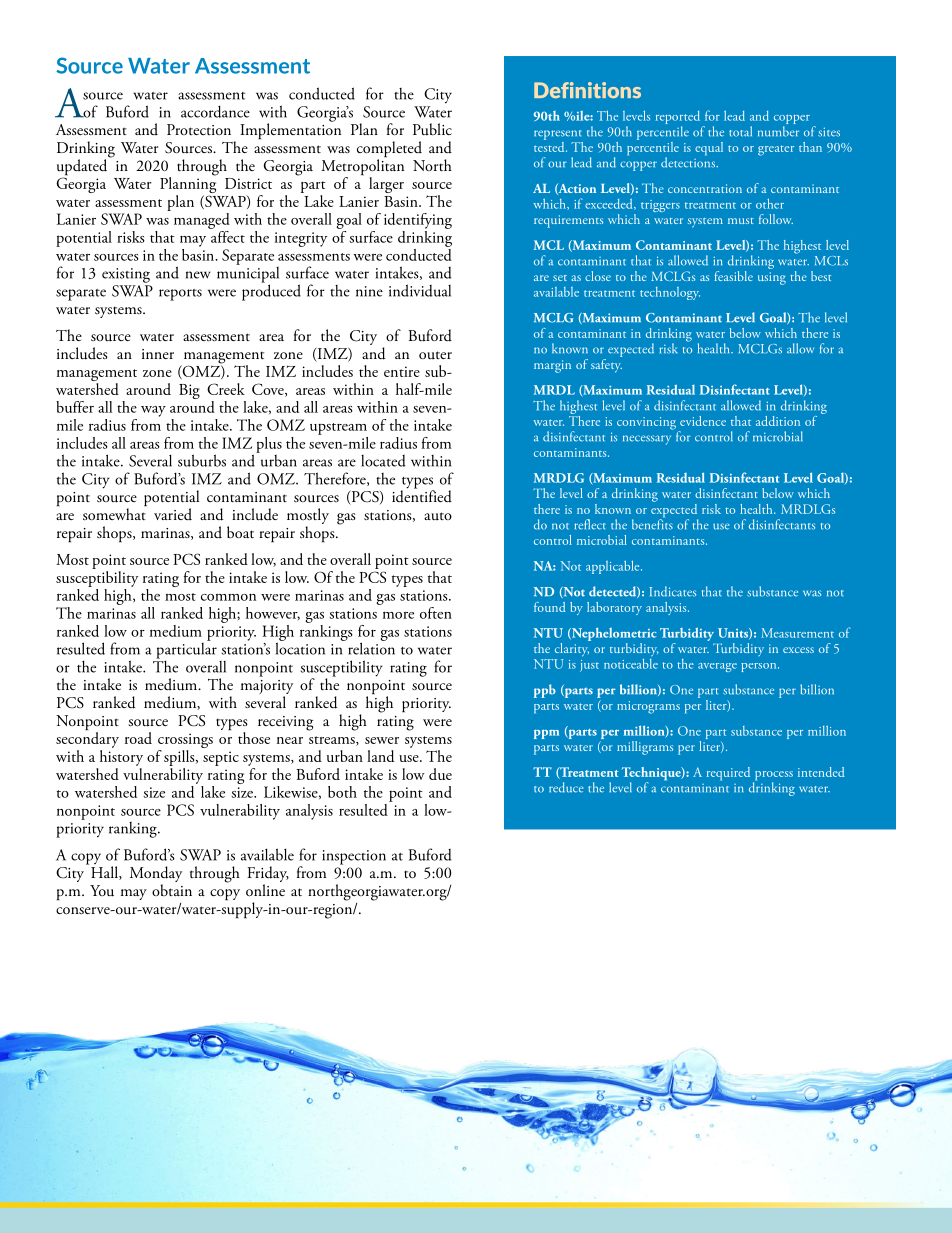 This image has height=1233, width=952. I want to click on total, so click(740, 131).
